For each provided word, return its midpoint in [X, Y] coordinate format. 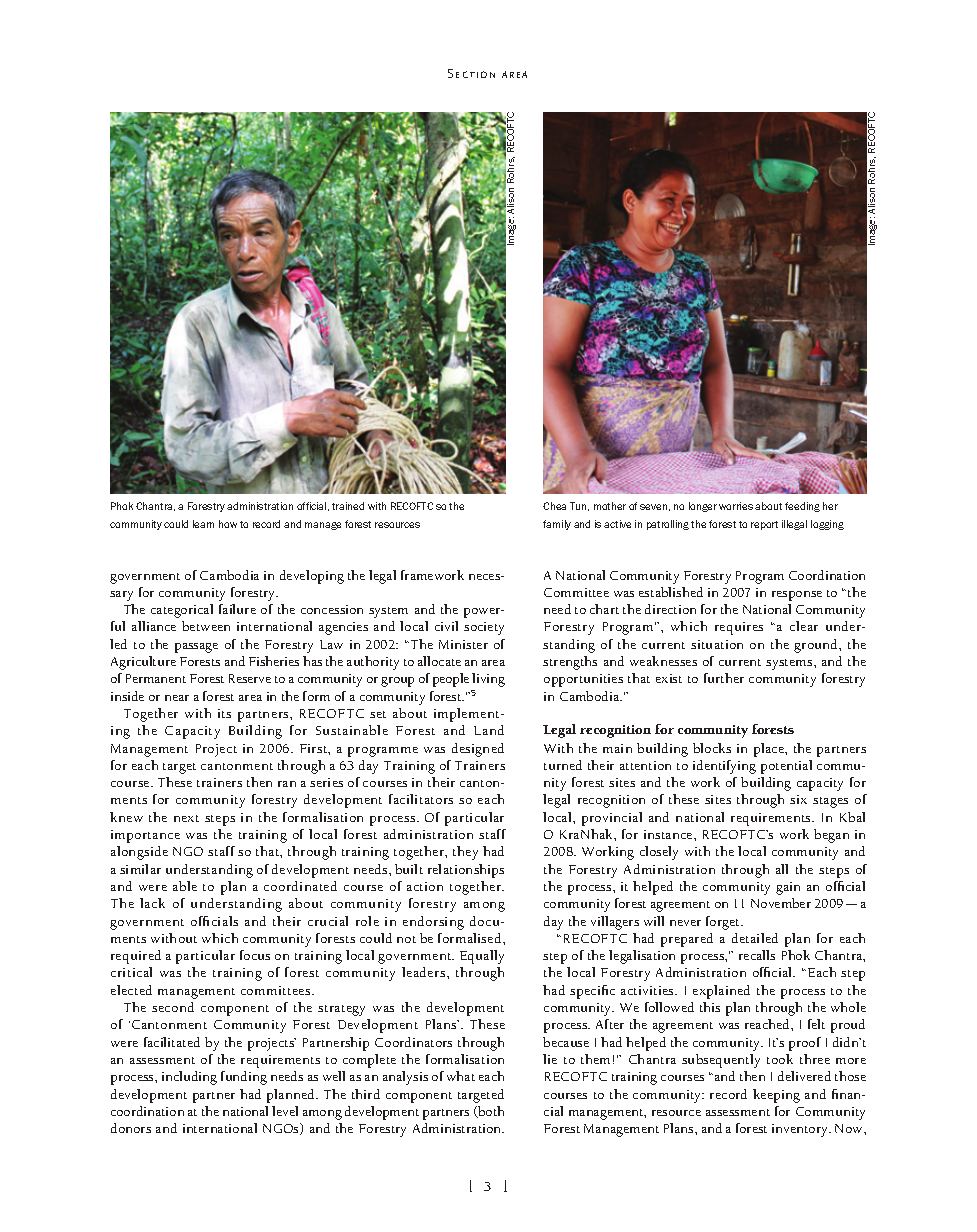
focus [255, 955]
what [461, 1076]
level [285, 1111]
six [798, 799]
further [724, 678]
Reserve [250, 678]
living [488, 680]
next [186, 818]
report [764, 525]
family [557, 525]
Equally [482, 957]
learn [203, 524]
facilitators [421, 799]
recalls [757, 955]
